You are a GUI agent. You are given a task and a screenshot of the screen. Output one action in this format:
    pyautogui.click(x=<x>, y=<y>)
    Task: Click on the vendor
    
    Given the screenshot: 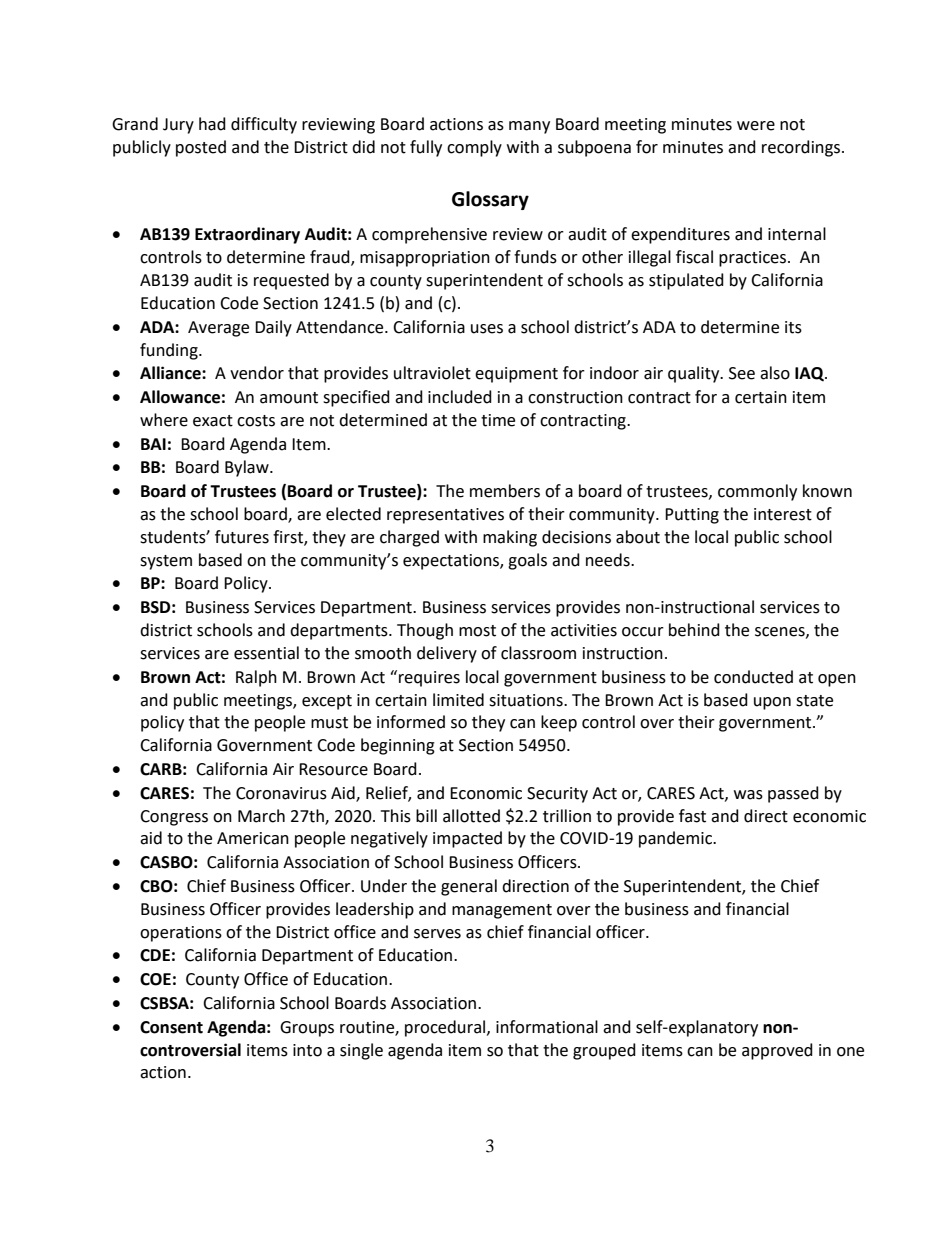 What is the action you would take?
    pyautogui.click(x=257, y=373)
